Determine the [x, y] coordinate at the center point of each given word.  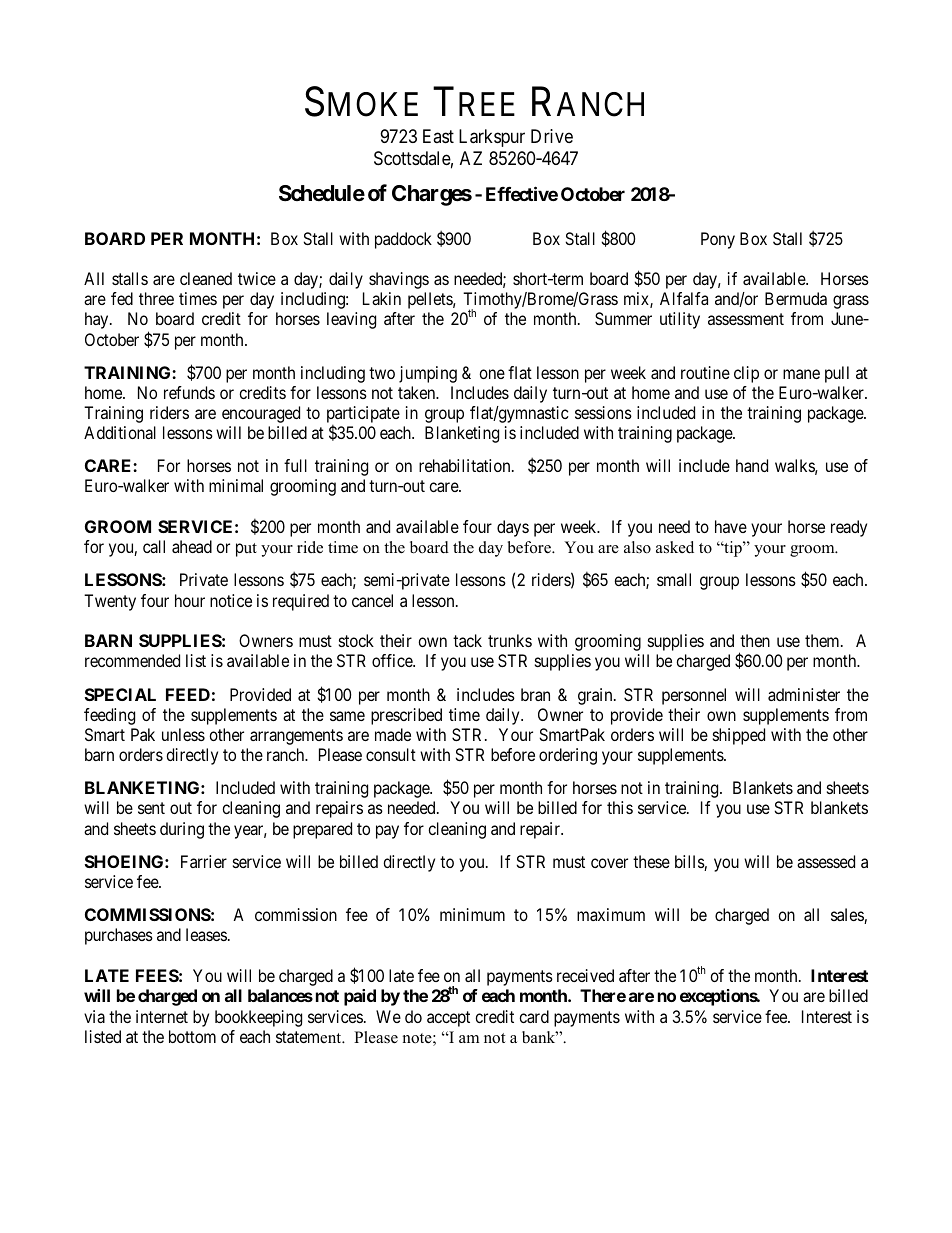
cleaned [206, 278]
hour [190, 600]
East [438, 136]
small [674, 579]
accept [448, 1019]
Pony [718, 240]
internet [162, 1016]
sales [848, 916]
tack [467, 640]
